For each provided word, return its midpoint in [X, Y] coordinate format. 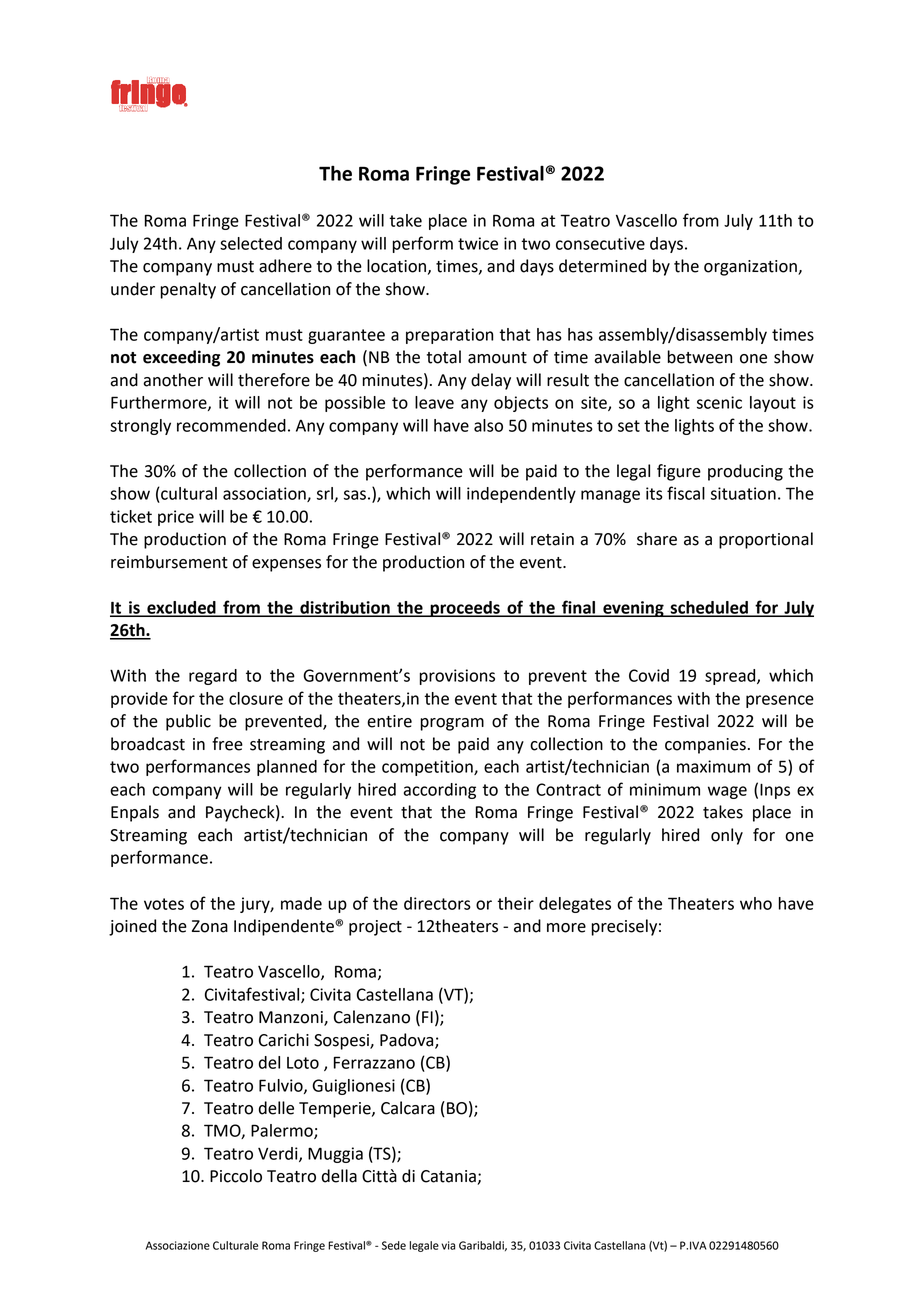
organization [751, 268]
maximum [713, 766]
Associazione [178, 1245]
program [452, 724]
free [227, 744]
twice [478, 243]
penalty [188, 290]
